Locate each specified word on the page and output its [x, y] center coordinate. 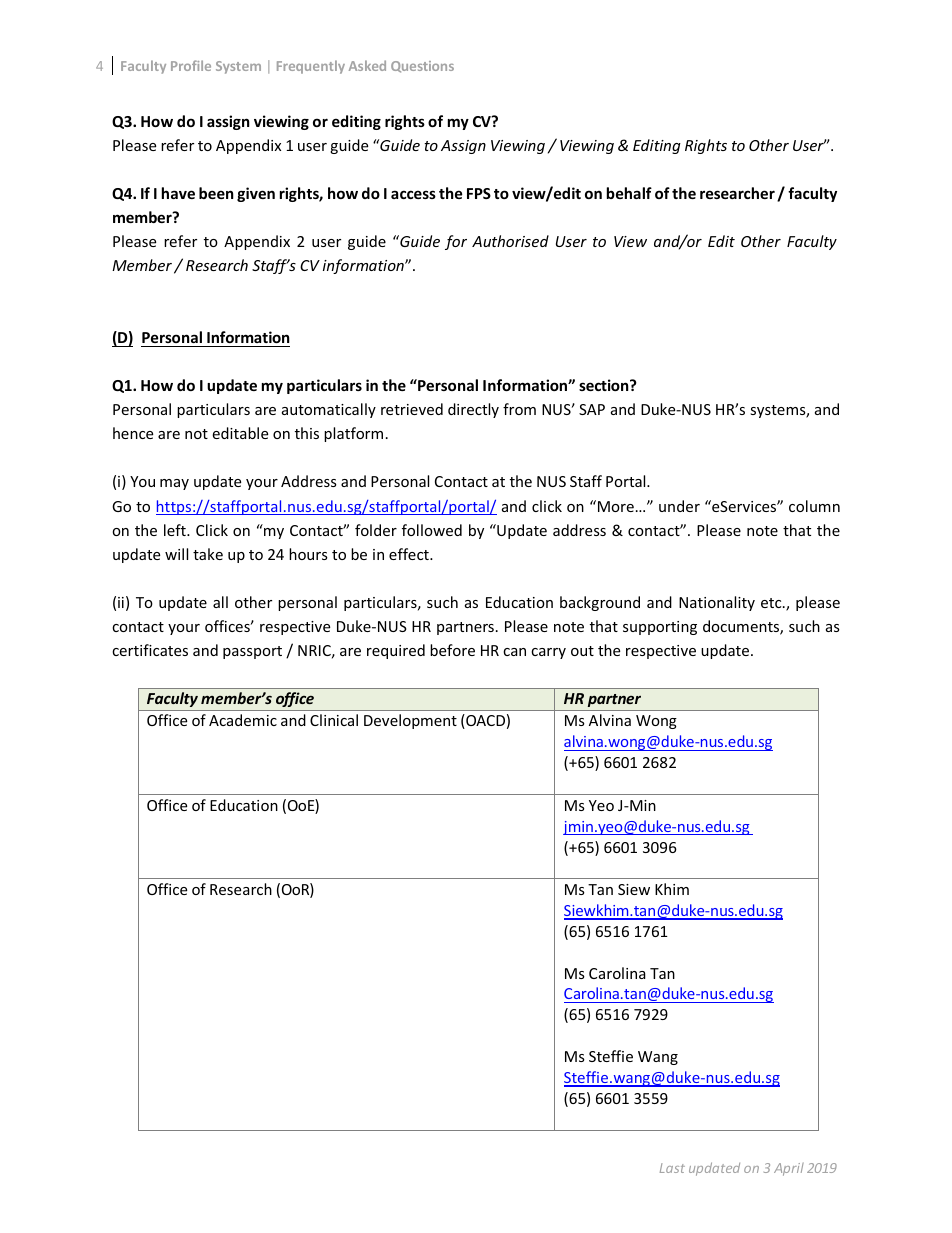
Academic [243, 720]
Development [410, 721]
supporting [660, 628]
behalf [629, 193]
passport [252, 652]
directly [473, 410]
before [452, 650]
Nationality [717, 603]
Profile [191, 65]
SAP [592, 409]
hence [133, 433]
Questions [422, 67]
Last [672, 1168]
